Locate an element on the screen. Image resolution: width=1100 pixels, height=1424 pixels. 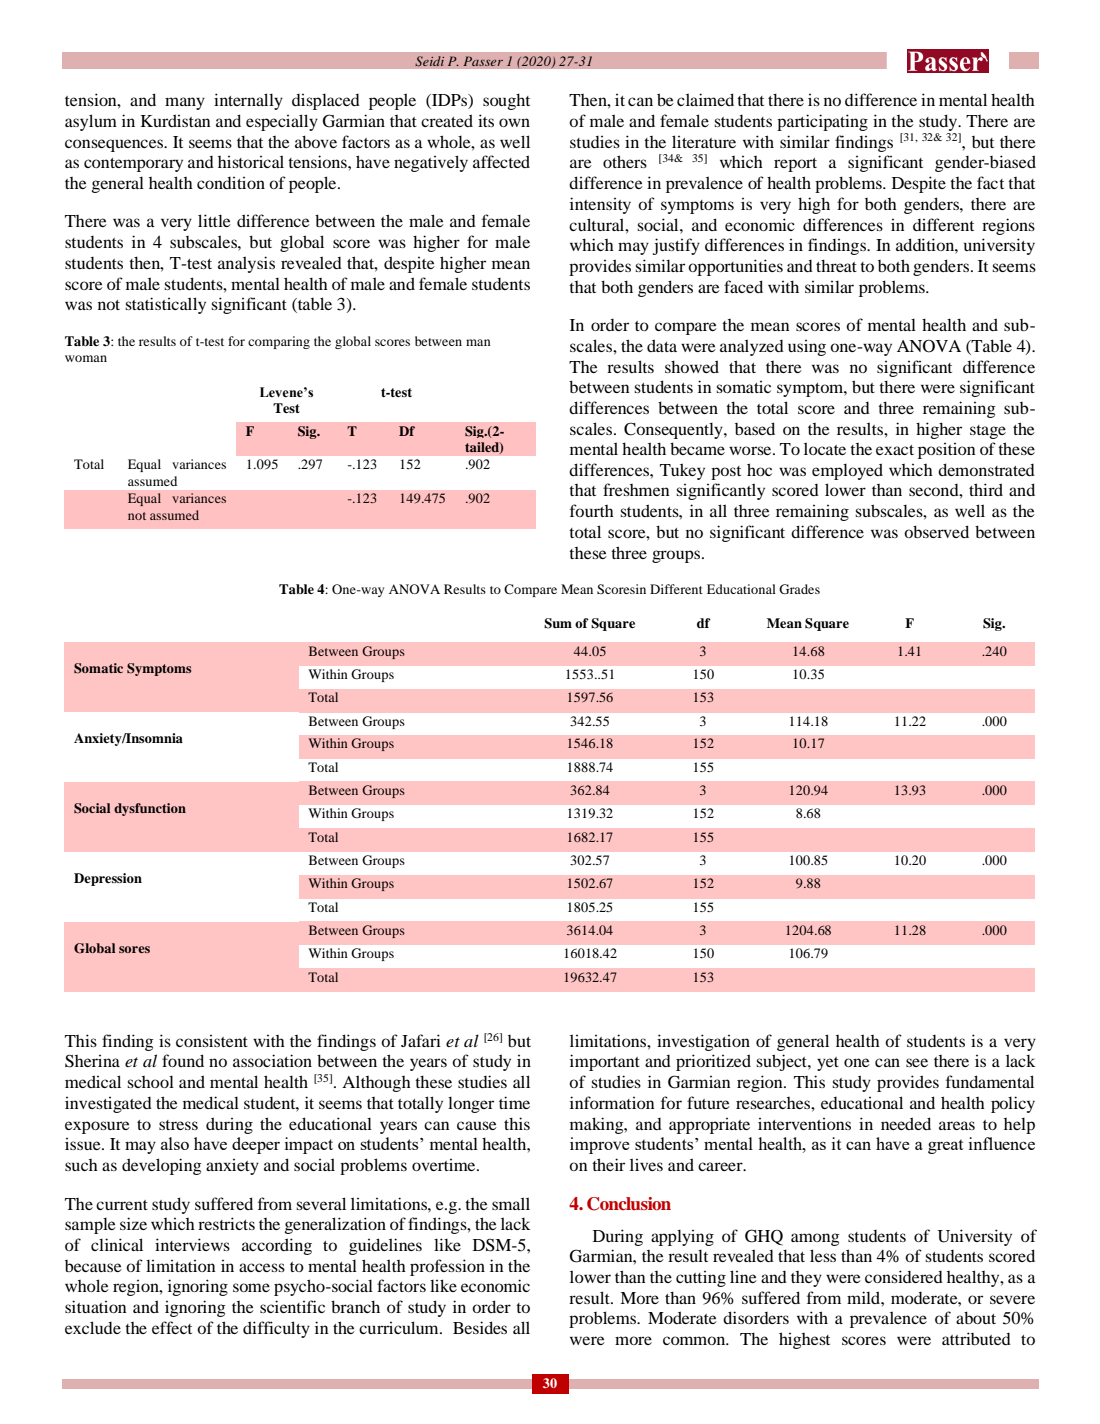
sought is located at coordinates (506, 101).
